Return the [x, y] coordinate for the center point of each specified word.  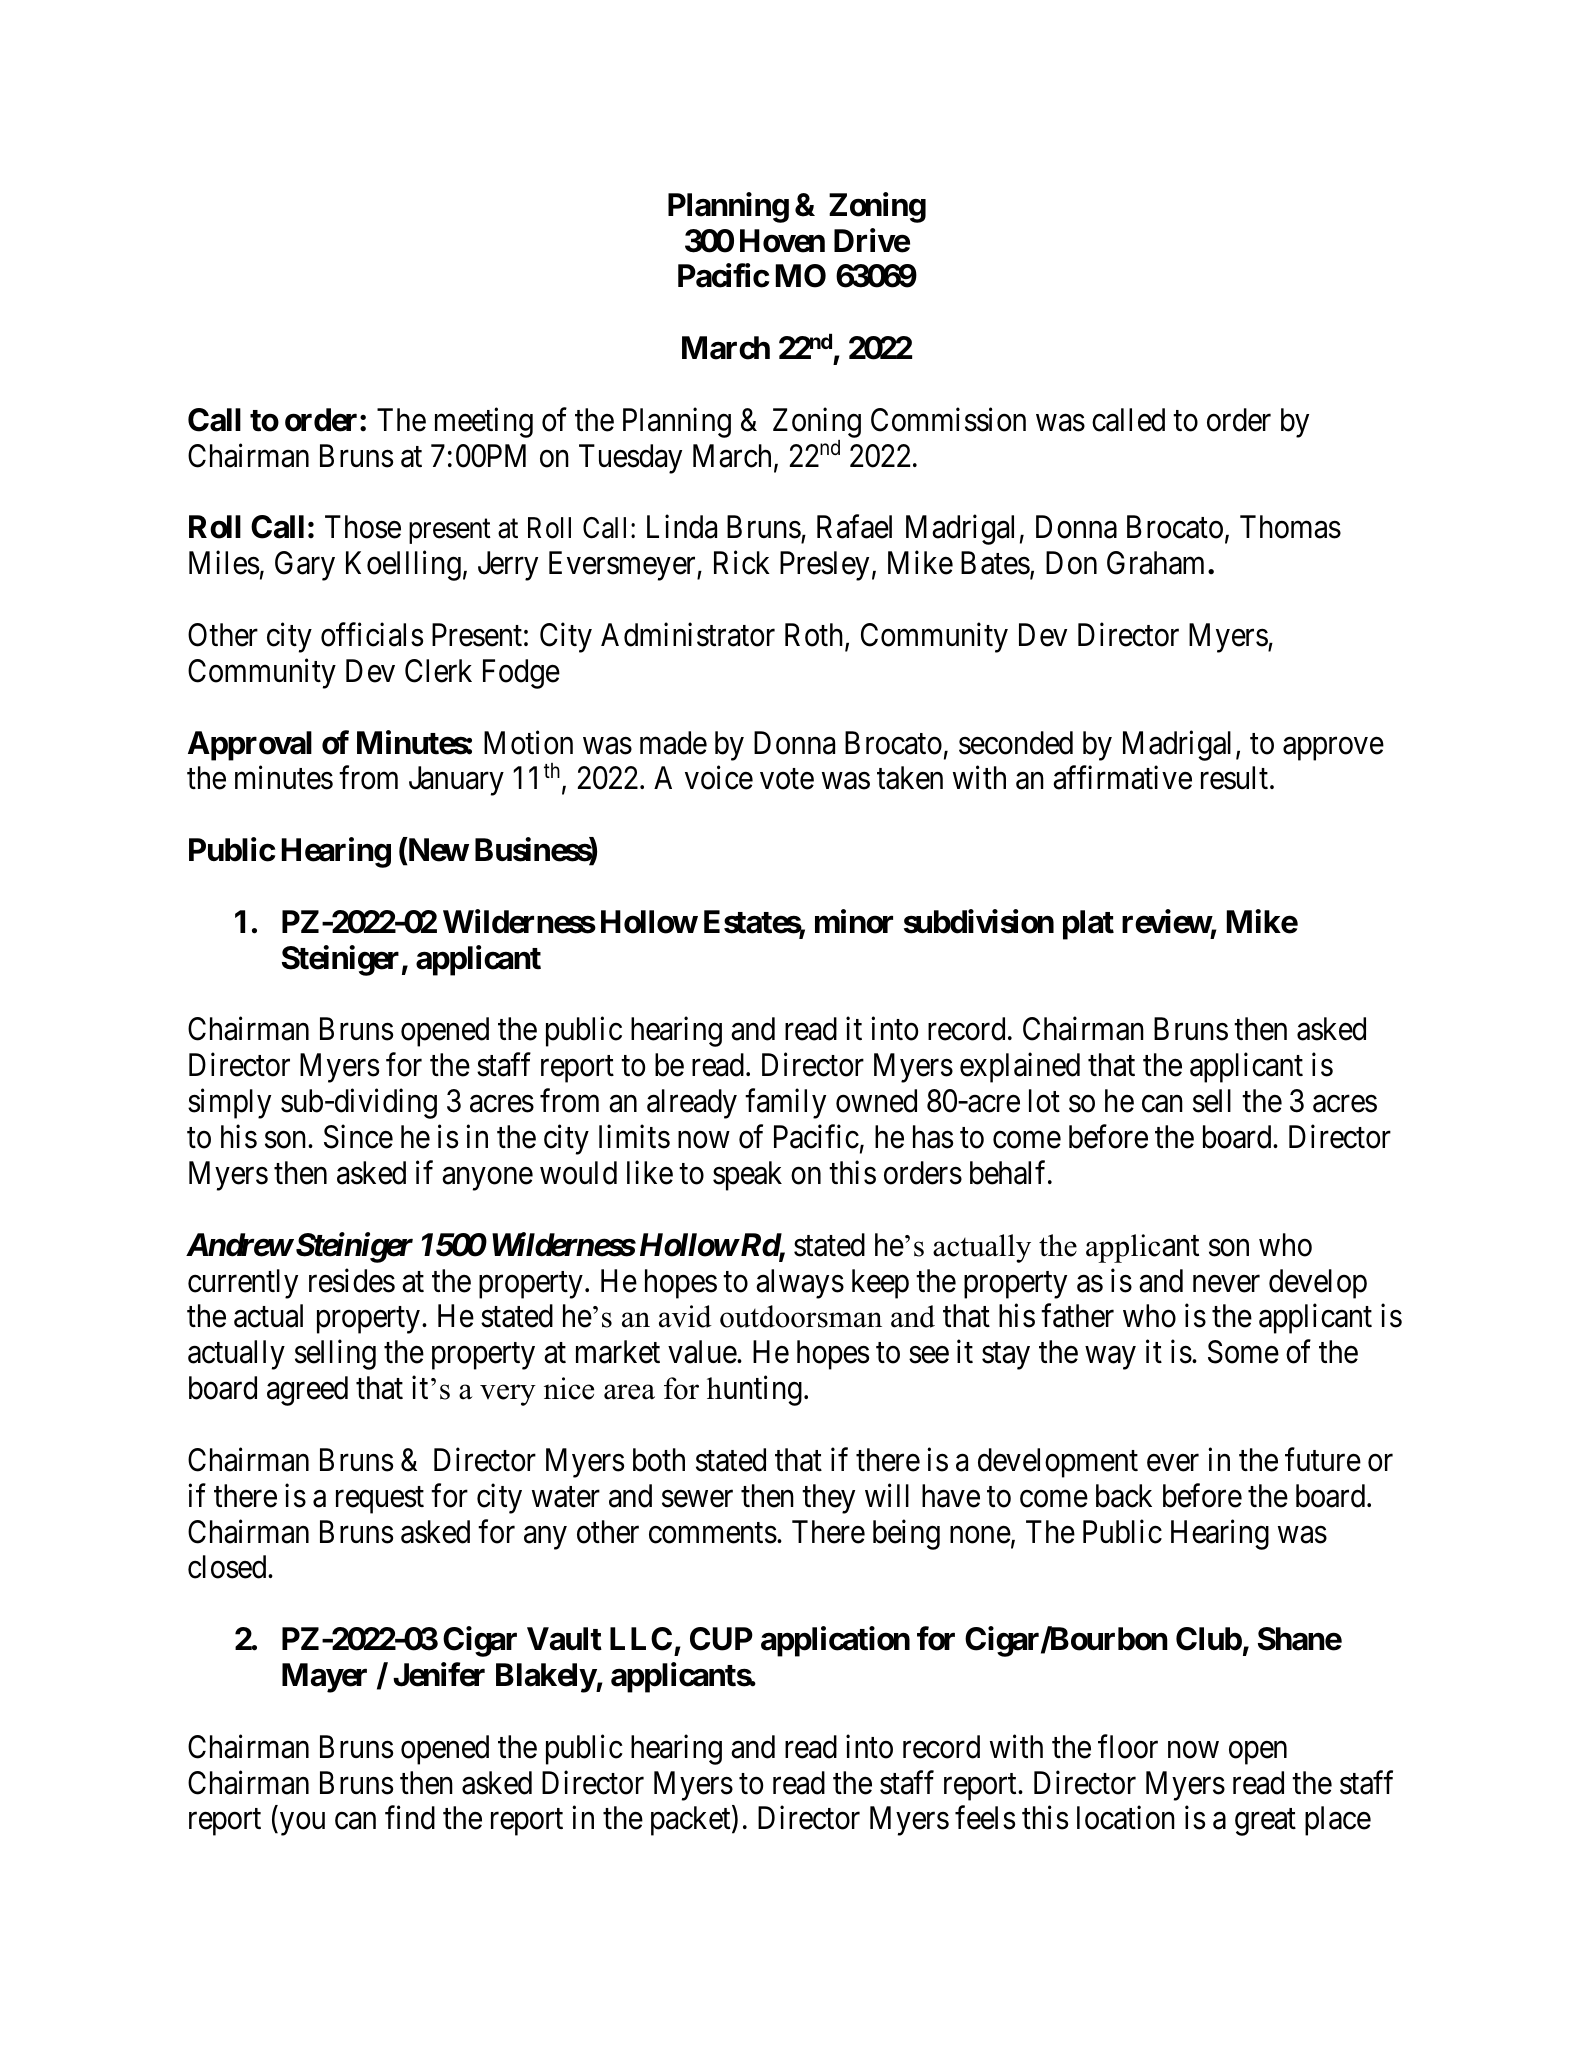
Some [1243, 1352]
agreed [307, 1391]
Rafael [854, 527]
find [410, 1818]
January [456, 781]
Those [363, 527]
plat [1088, 925]
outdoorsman [801, 1316]
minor [854, 921]
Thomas [1290, 527]
